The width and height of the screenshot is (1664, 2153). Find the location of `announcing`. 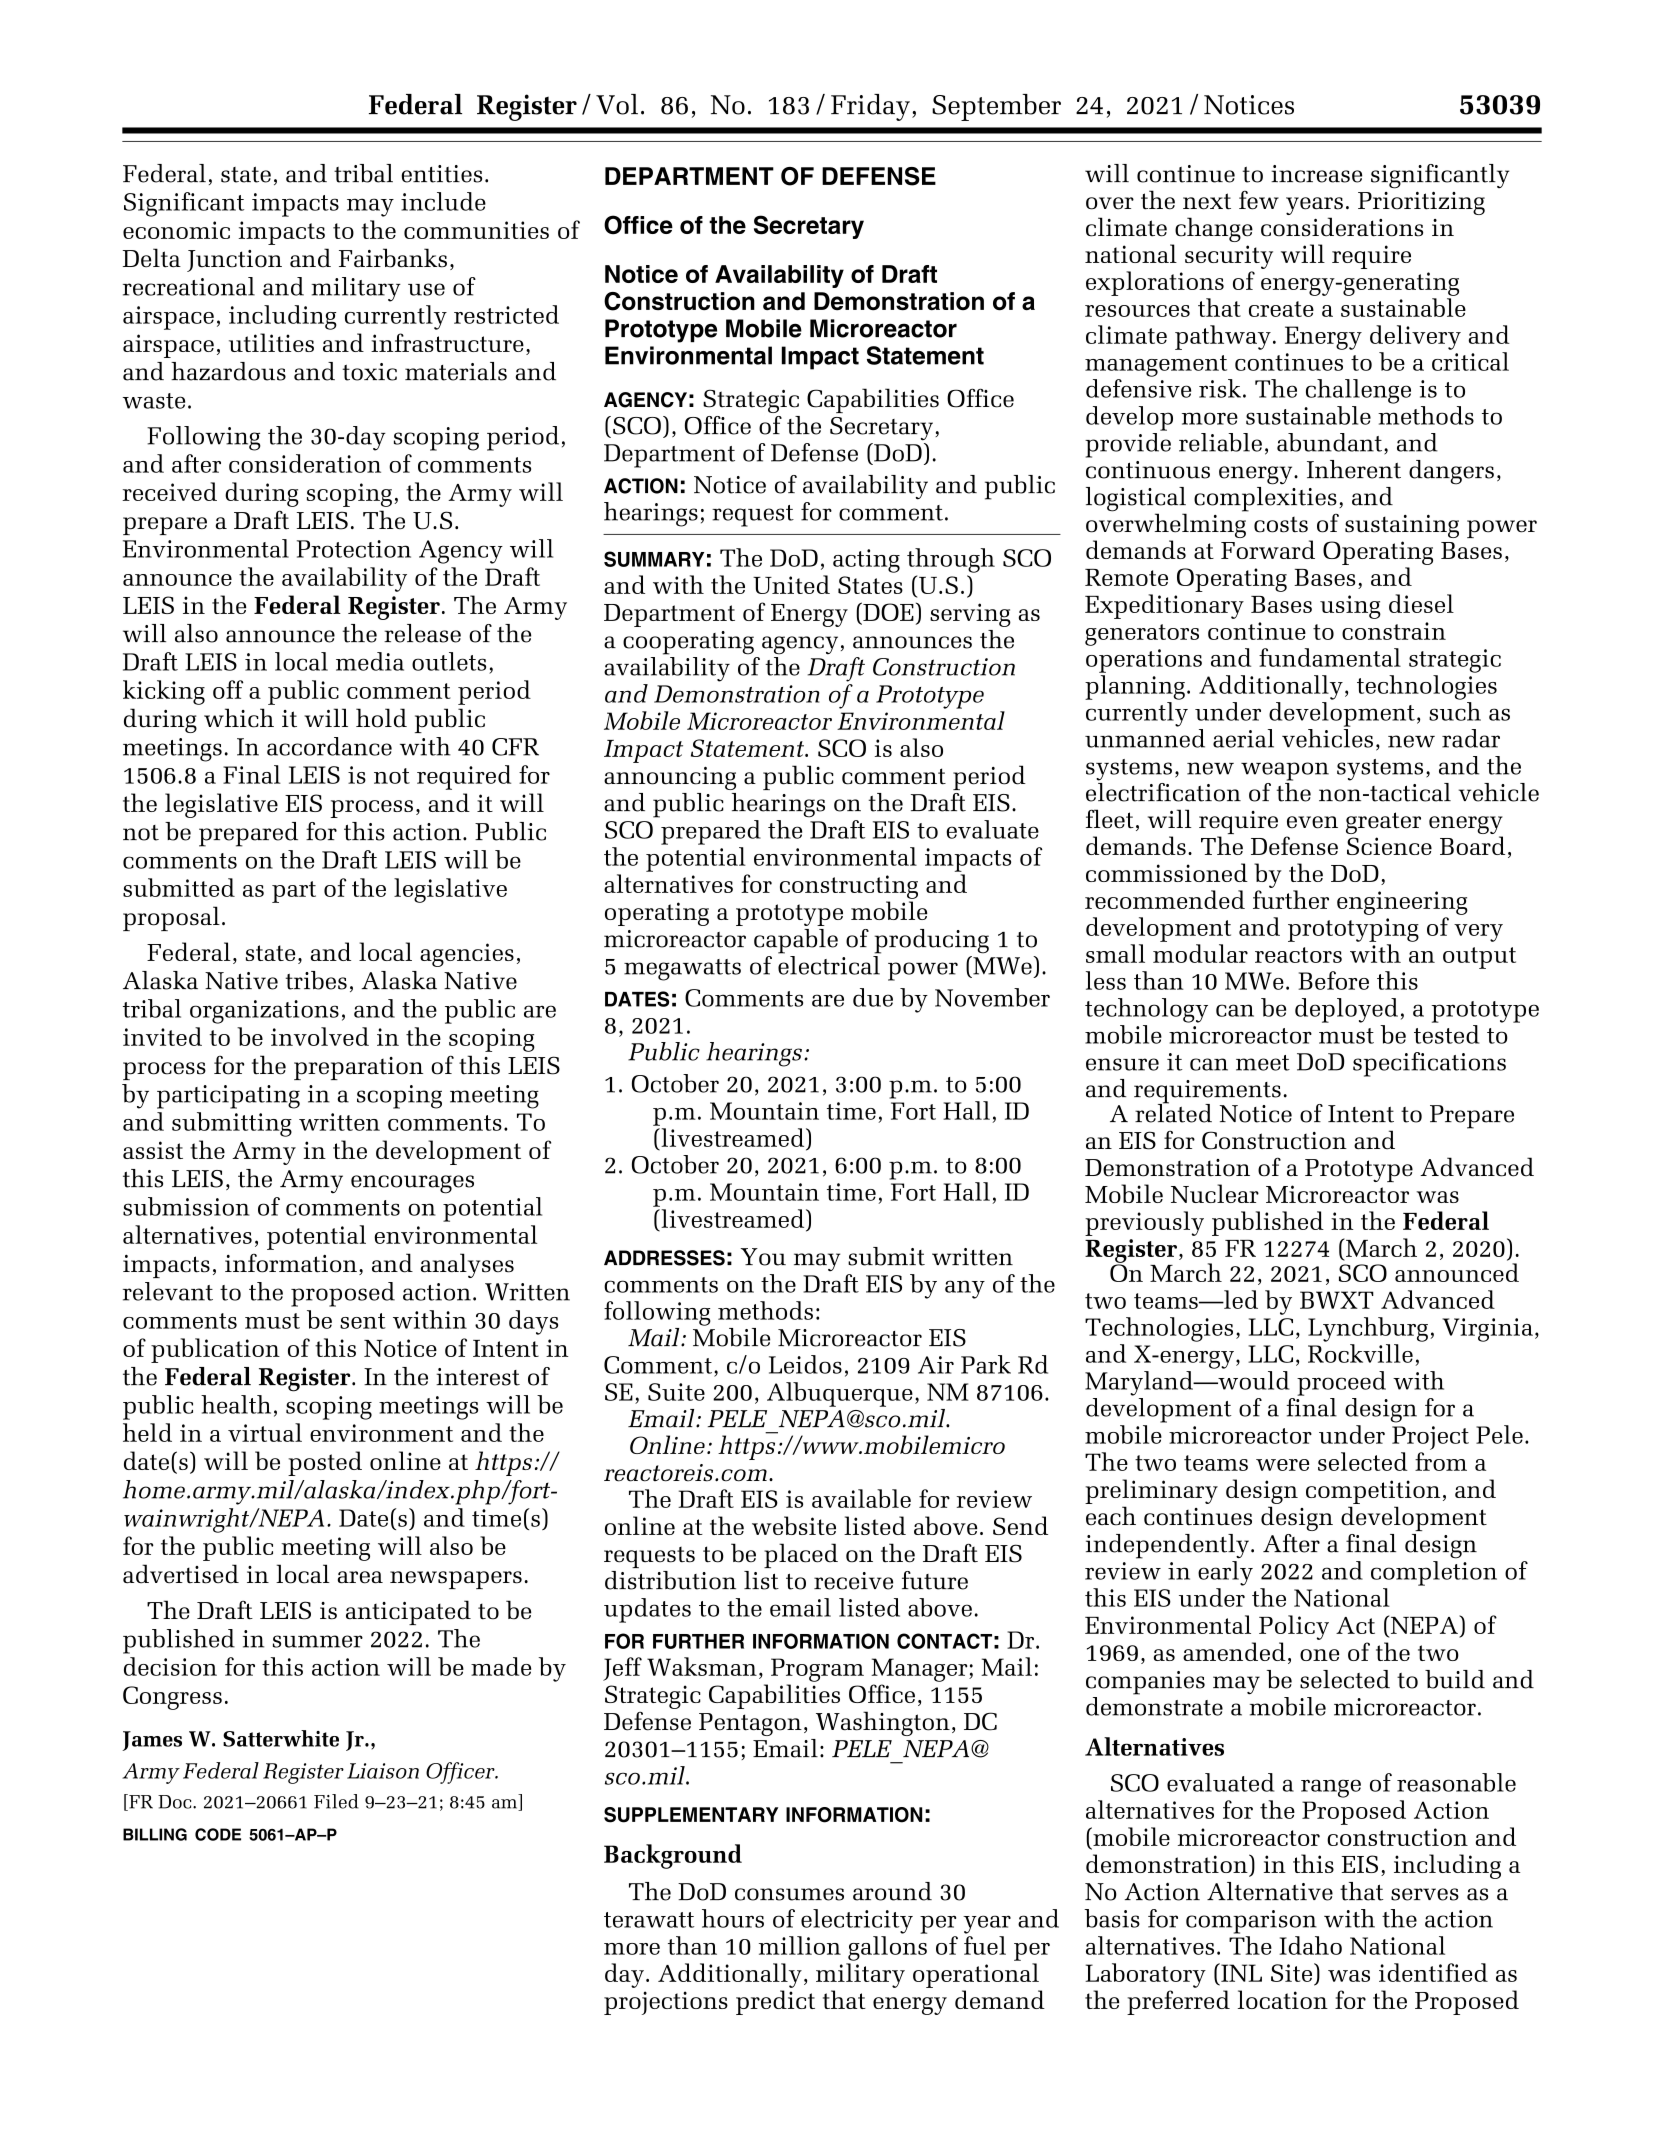

announcing is located at coordinates (670, 778).
